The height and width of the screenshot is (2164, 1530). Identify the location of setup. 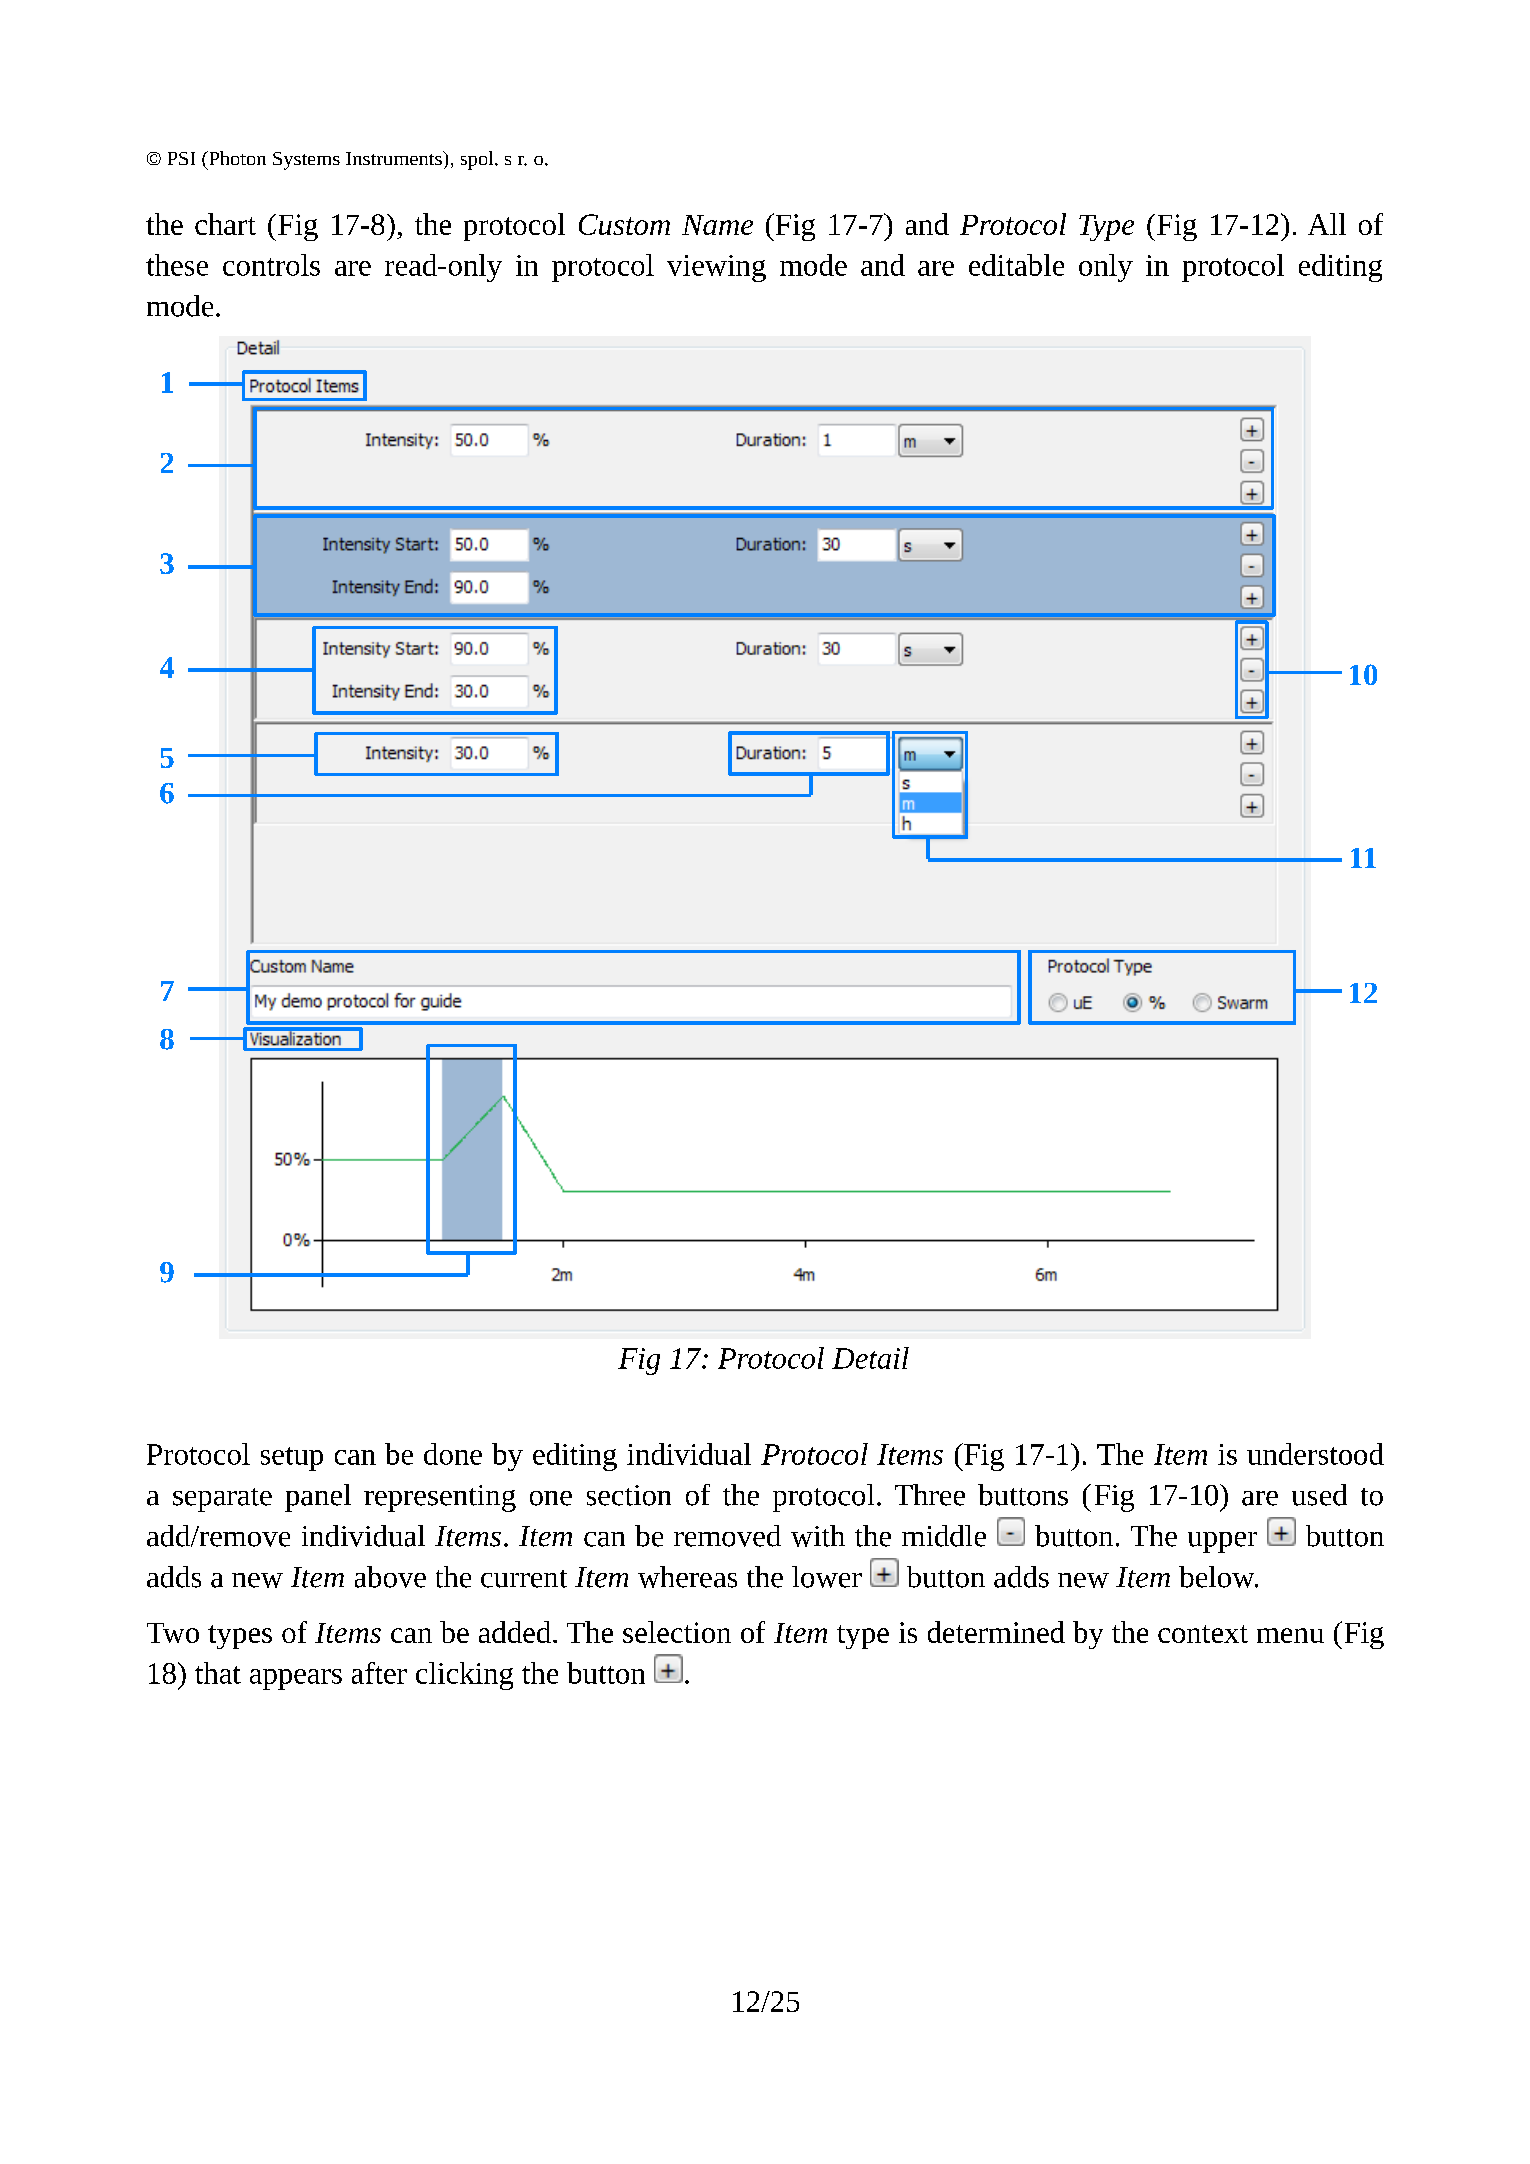
(292, 1459).
